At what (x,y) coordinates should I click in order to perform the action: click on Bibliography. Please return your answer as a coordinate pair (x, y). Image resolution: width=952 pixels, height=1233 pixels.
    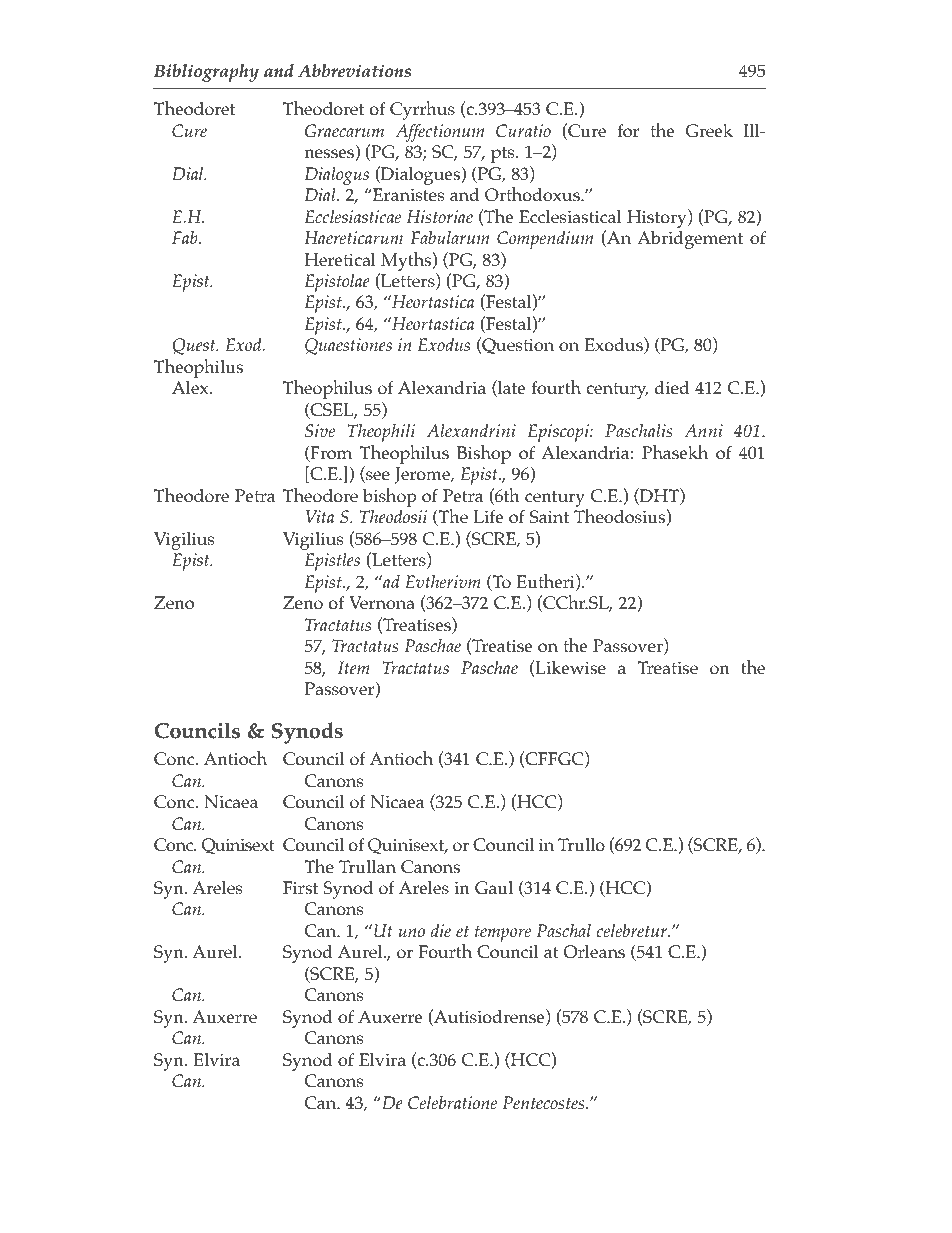
    Looking at the image, I should click on (206, 73).
